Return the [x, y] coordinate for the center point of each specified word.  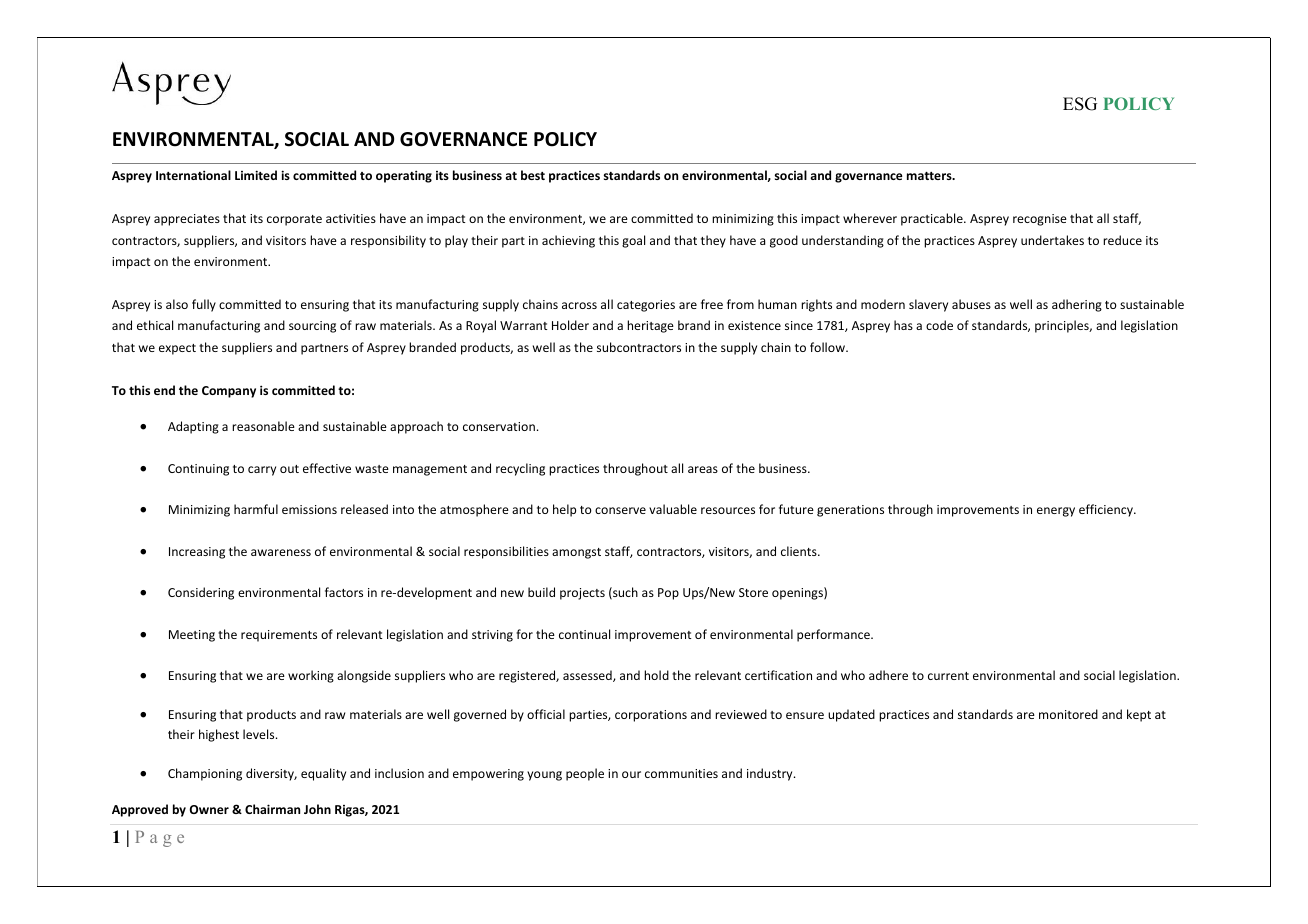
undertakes [1052, 240]
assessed [588, 676]
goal [633, 241]
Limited [256, 175]
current [948, 676]
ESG [1080, 104]
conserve [620, 510]
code [939, 325]
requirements [279, 636]
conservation [499, 426]
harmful [256, 509]
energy [1056, 512]
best [533, 175]
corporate [294, 220]
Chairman [272, 809]
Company [229, 392]
